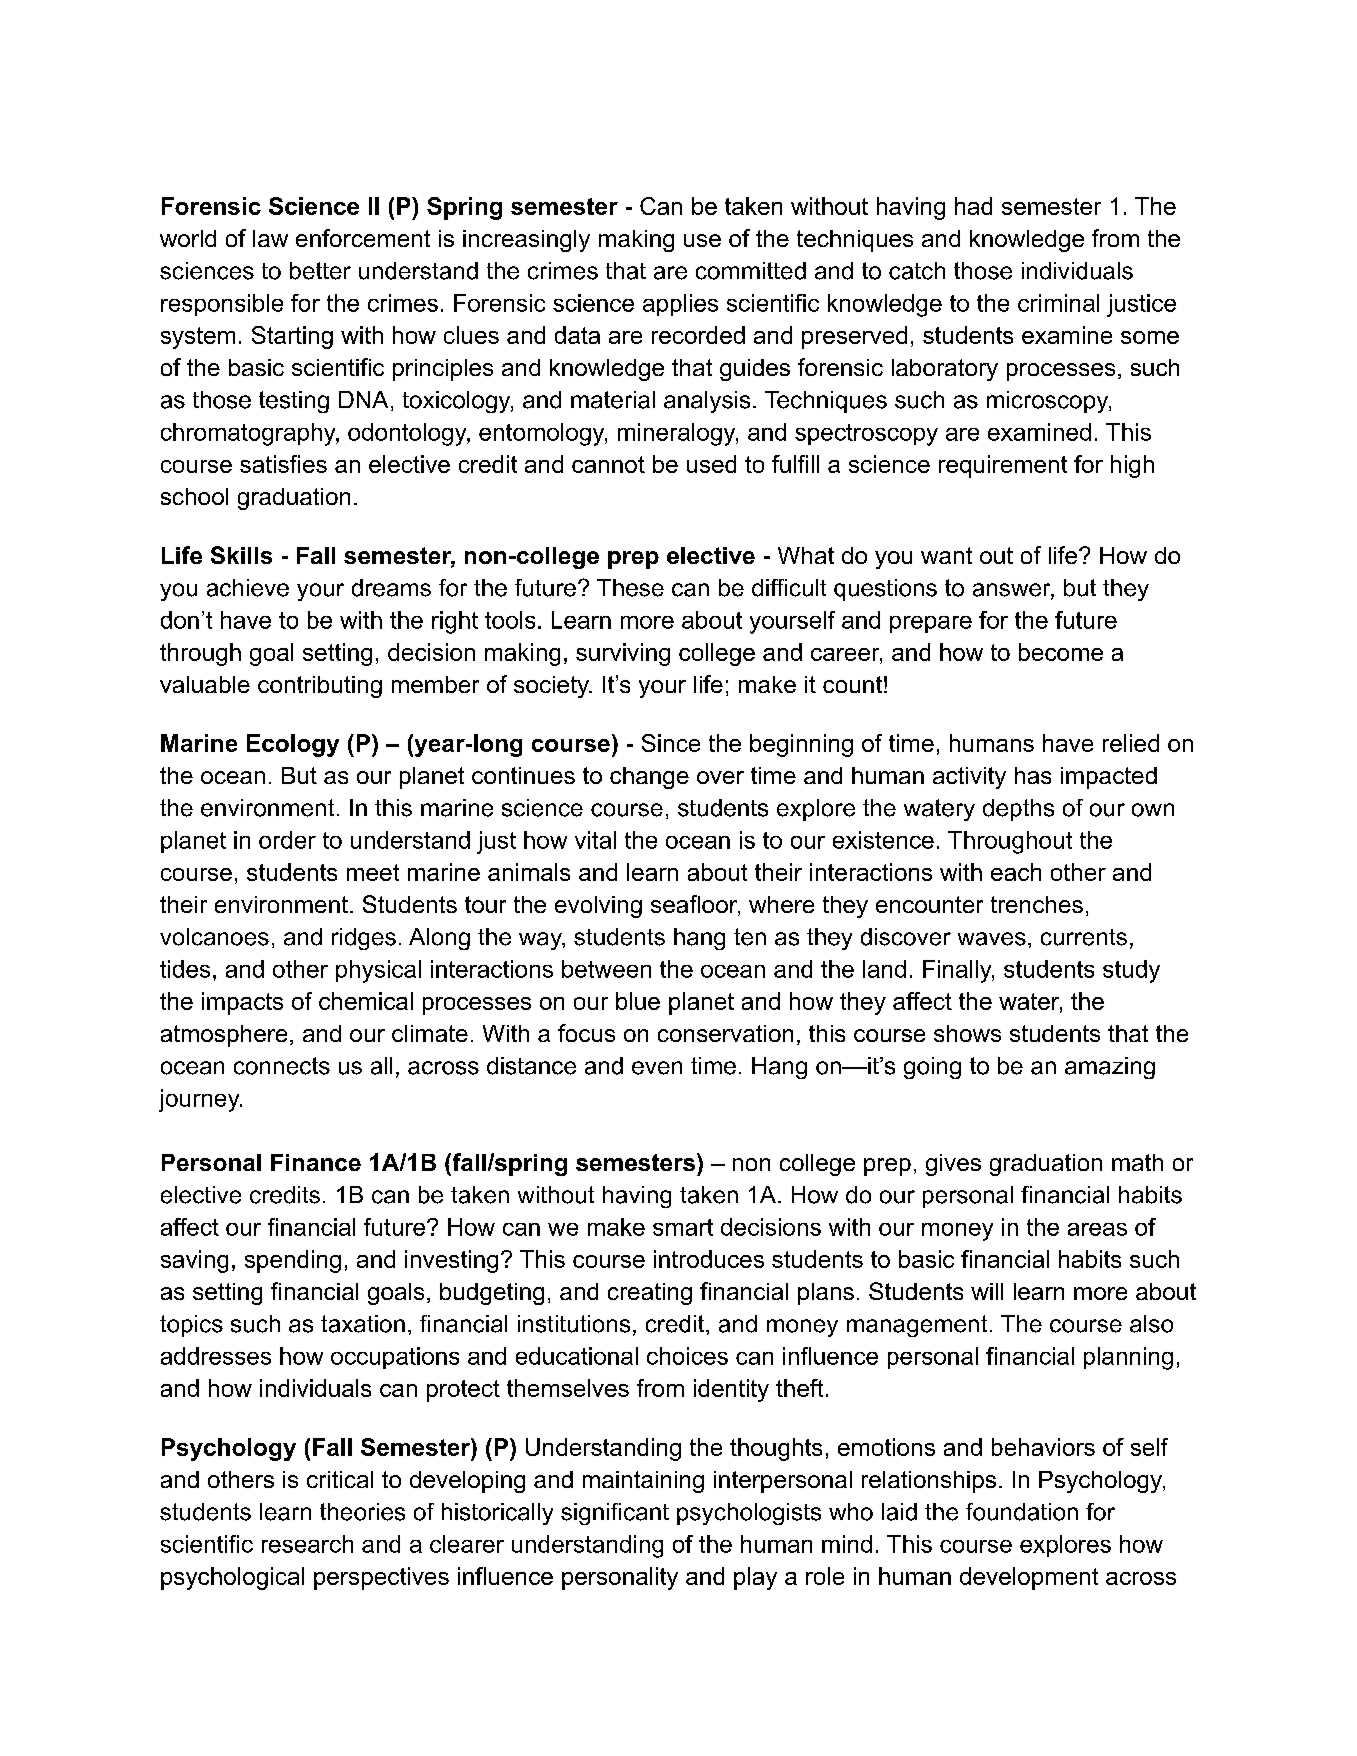 The height and width of the image is (1756, 1357). Describe the element at coordinates (650, 1294) in the image. I see `creating` at that location.
